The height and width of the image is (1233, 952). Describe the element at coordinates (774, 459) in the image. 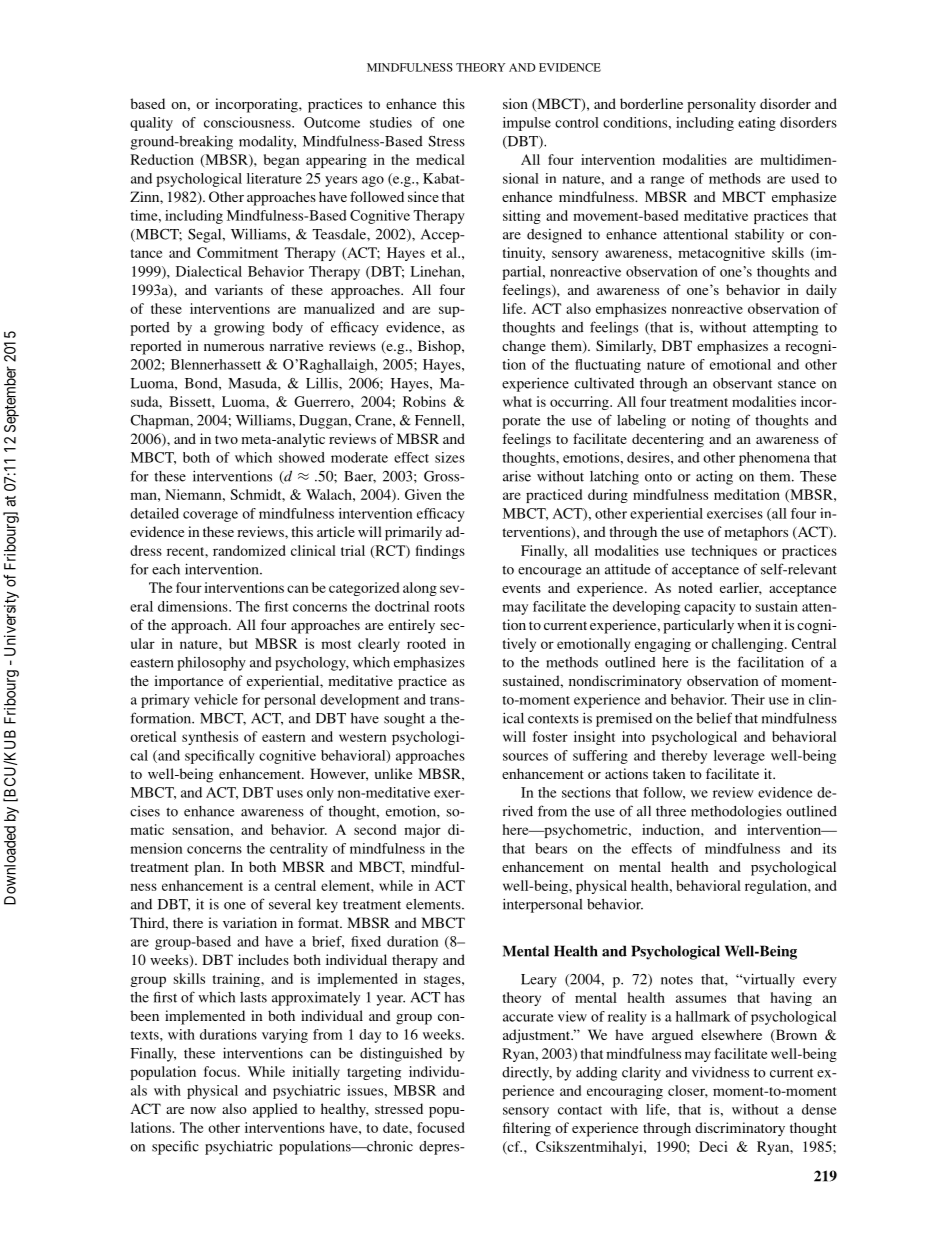

I see `phenomena` at that location.
